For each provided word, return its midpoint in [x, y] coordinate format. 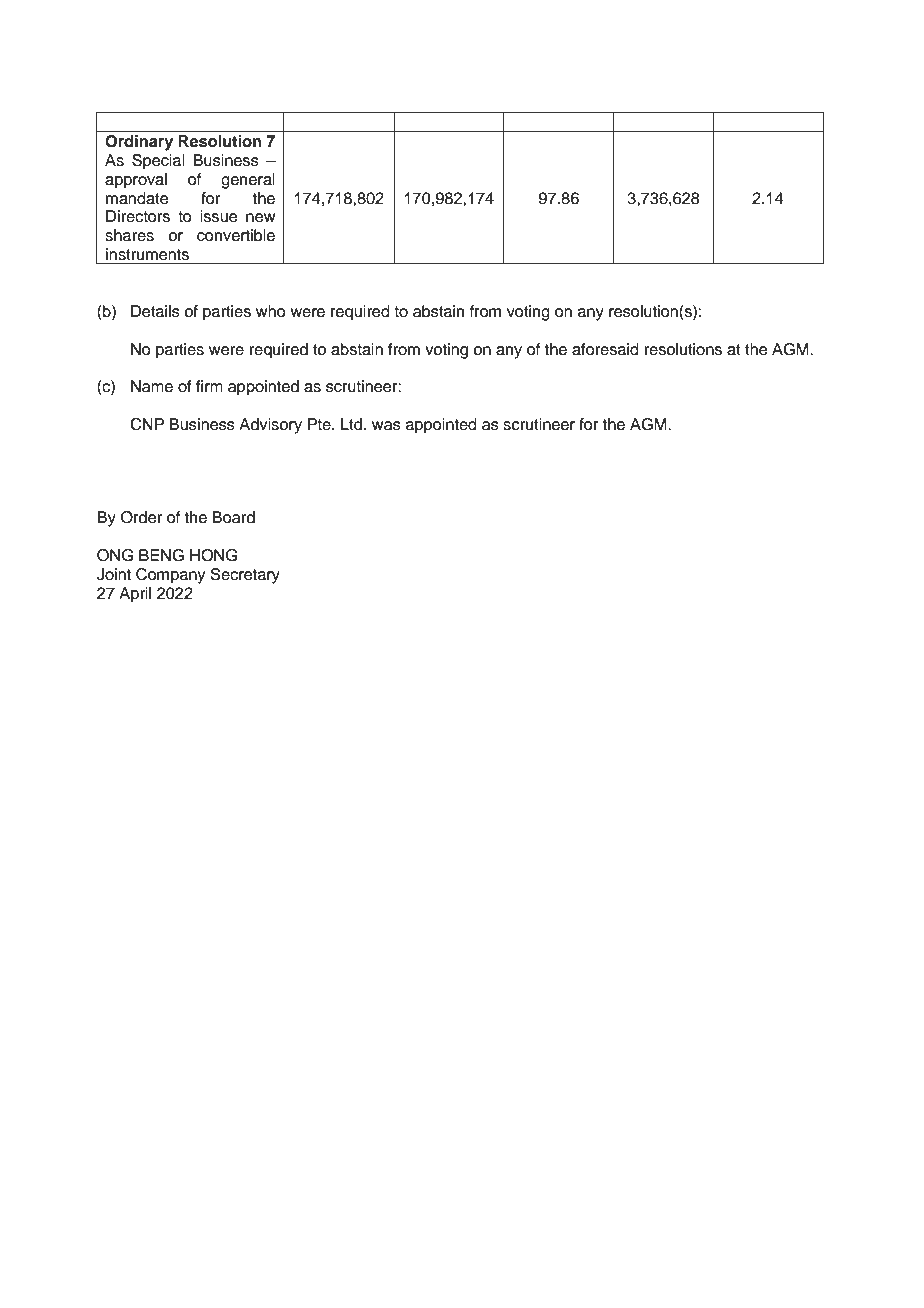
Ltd [351, 424]
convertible [236, 235]
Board [233, 517]
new [260, 218]
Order [141, 517]
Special [158, 162]
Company [170, 576]
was [386, 426]
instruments [147, 254]
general [248, 181]
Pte [320, 424]
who [271, 311]
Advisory [270, 426]
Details [155, 311]
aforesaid [605, 349]
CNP [147, 424]
